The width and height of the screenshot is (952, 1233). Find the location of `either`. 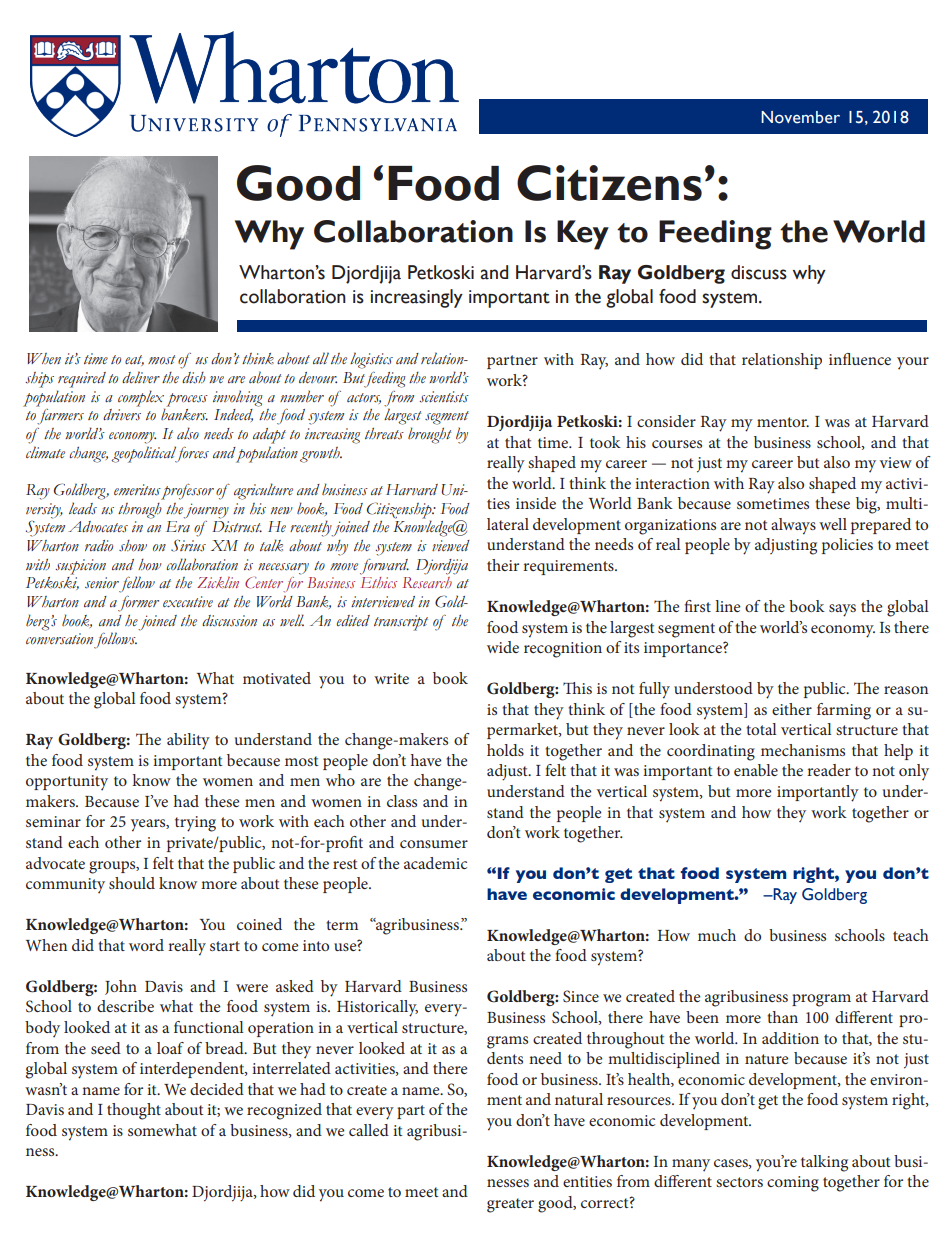

either is located at coordinates (792, 709).
